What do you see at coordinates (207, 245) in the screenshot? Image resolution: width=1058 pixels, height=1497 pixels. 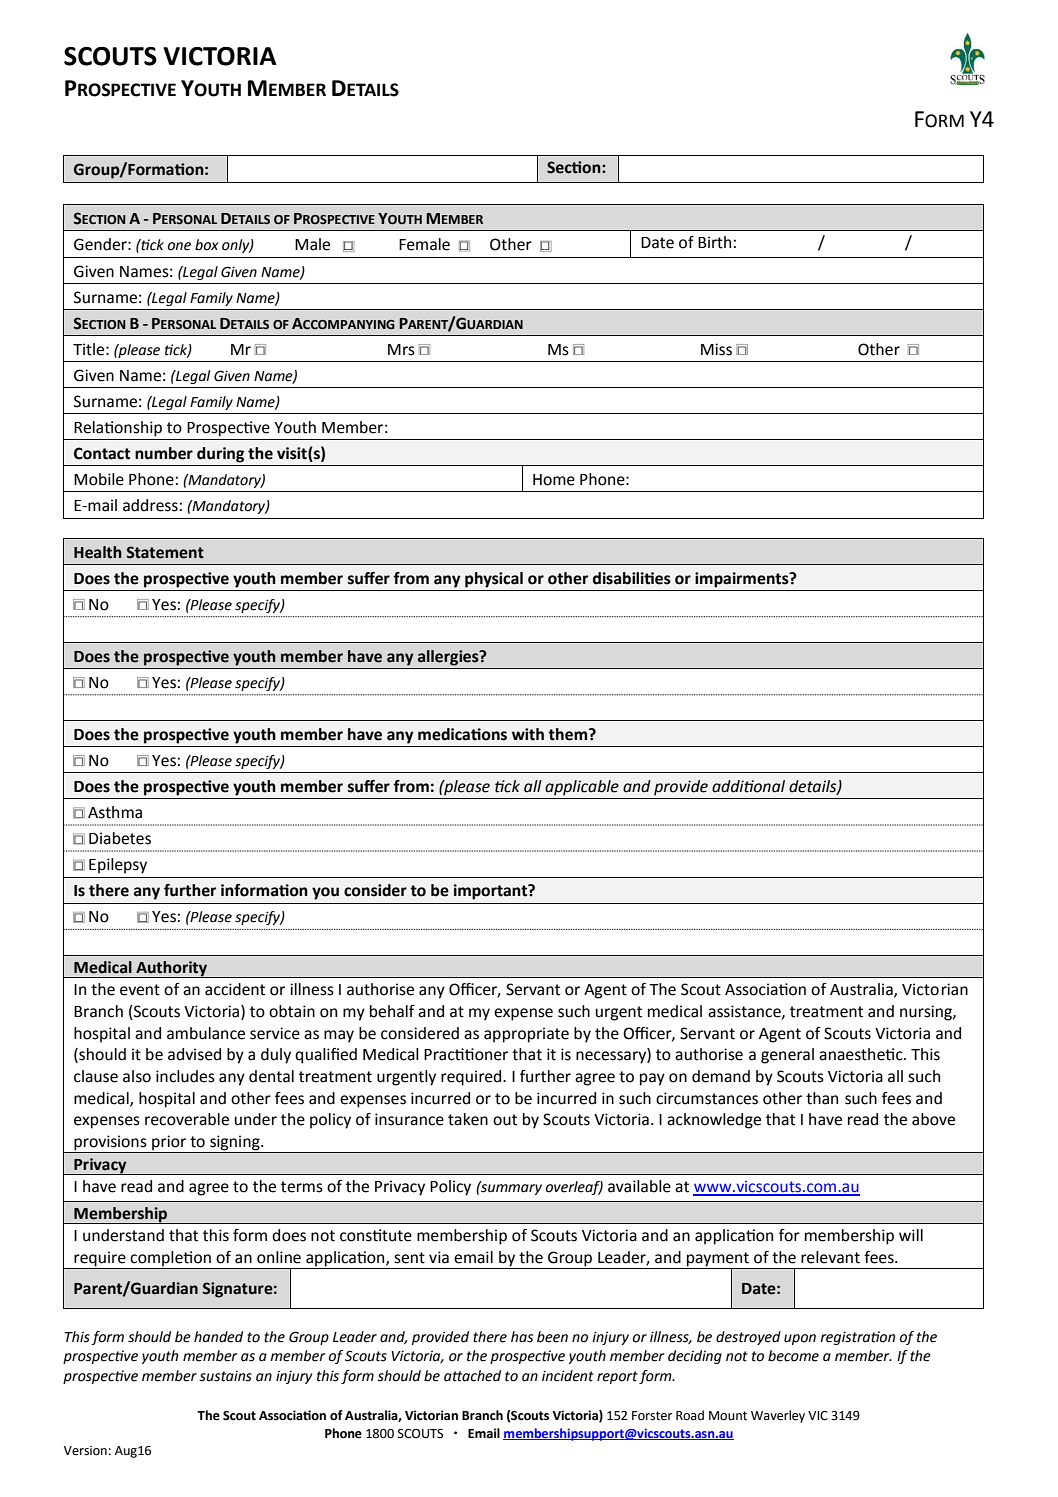 I see `box` at bounding box center [207, 245].
